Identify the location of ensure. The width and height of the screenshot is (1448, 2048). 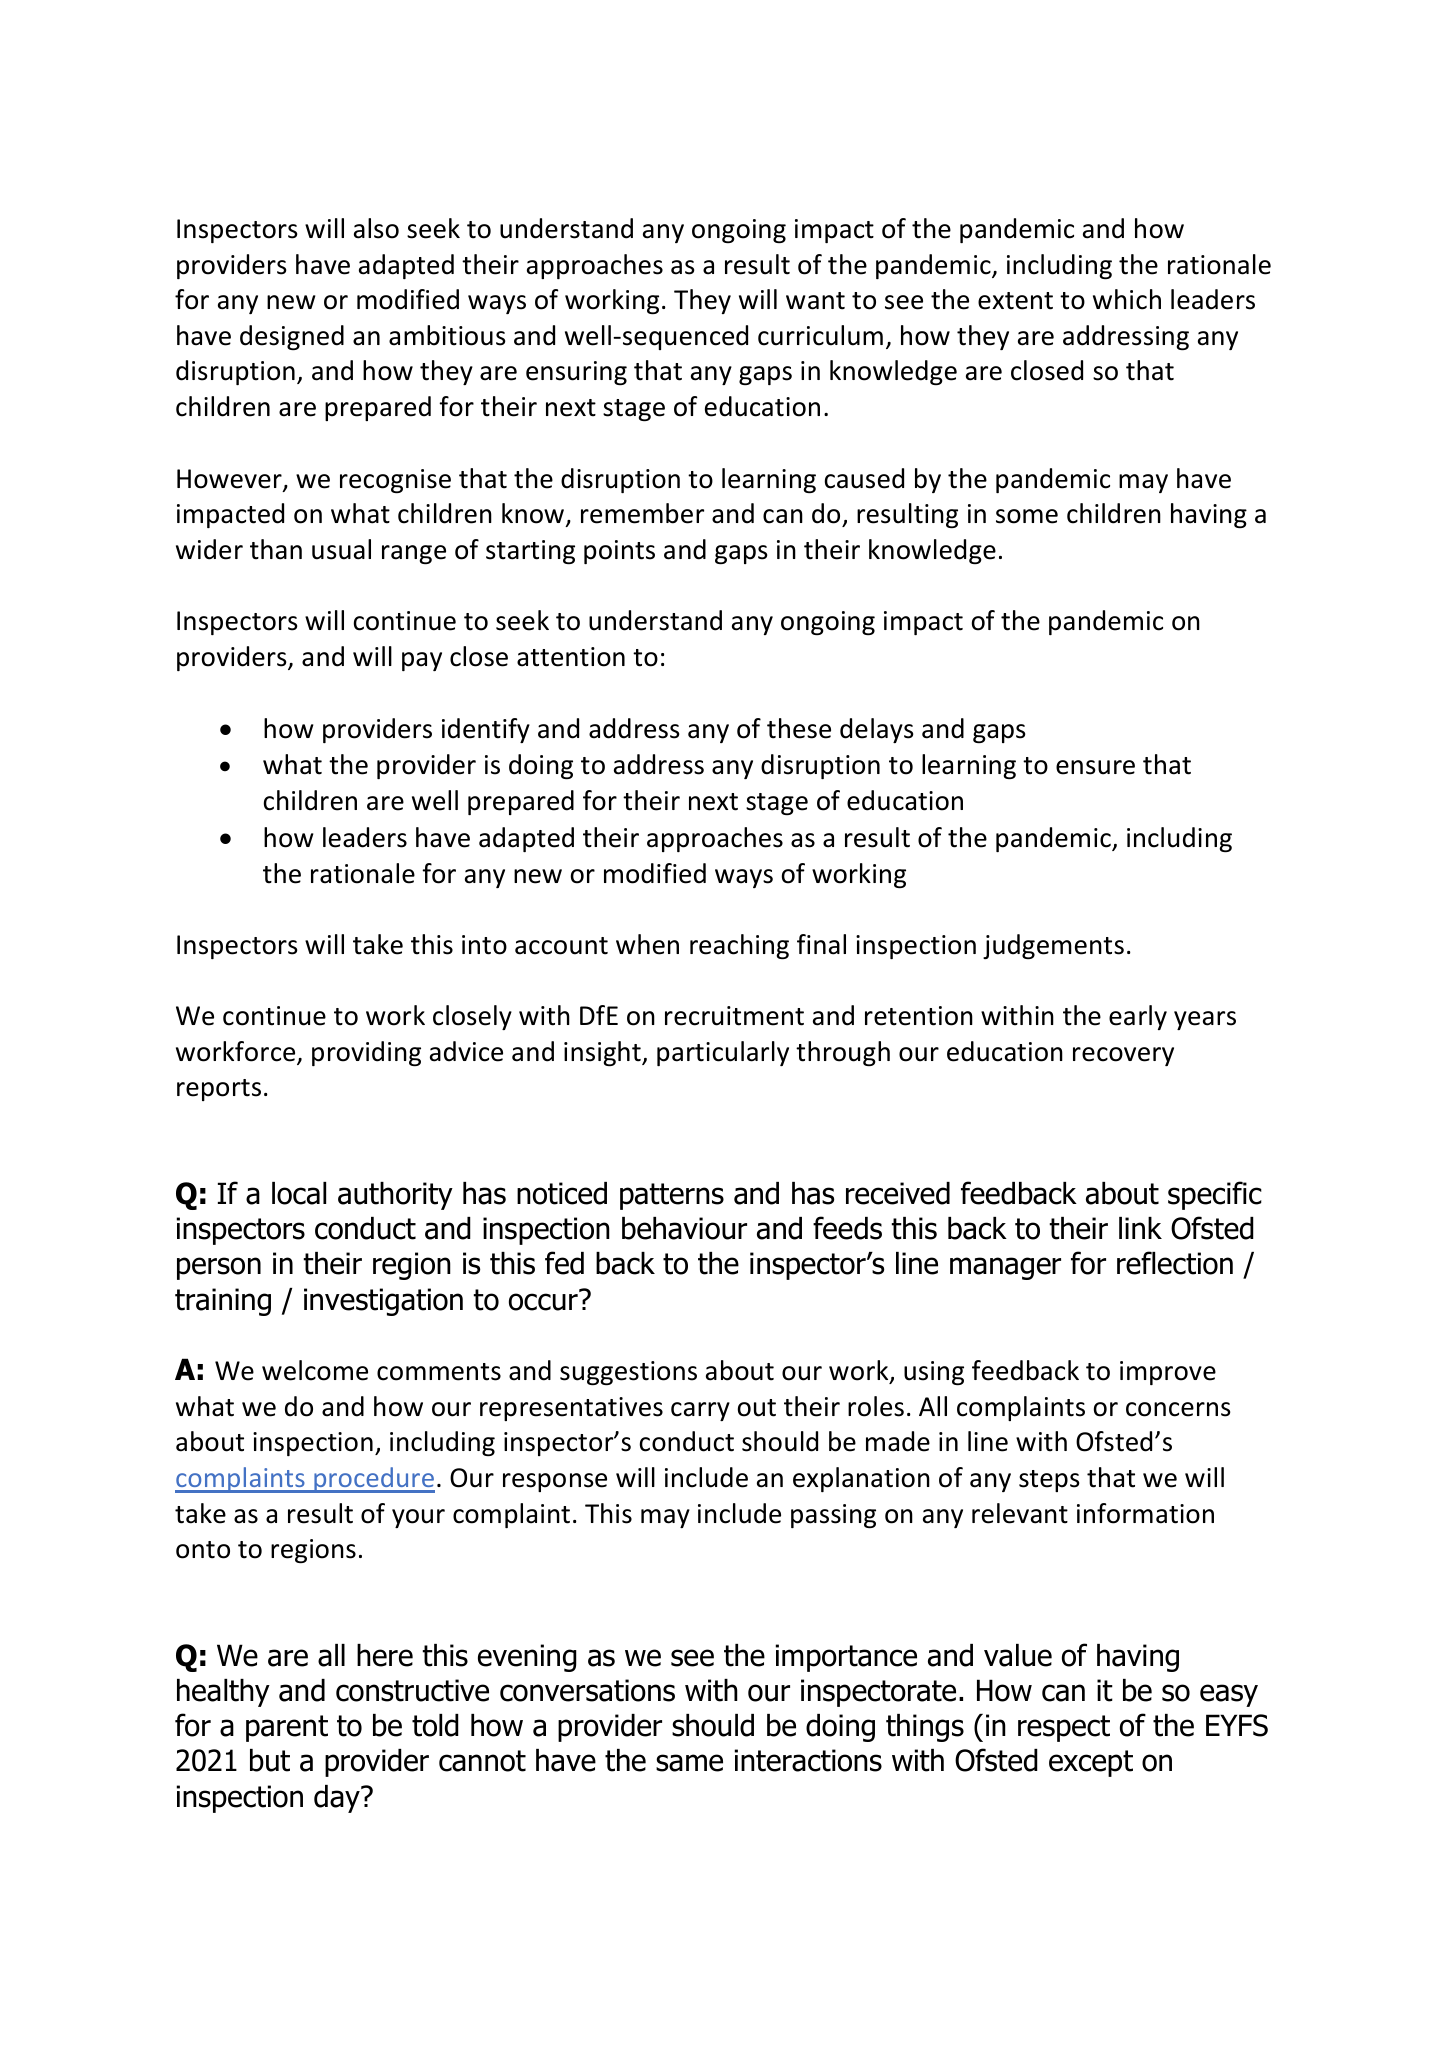
(1095, 767).
